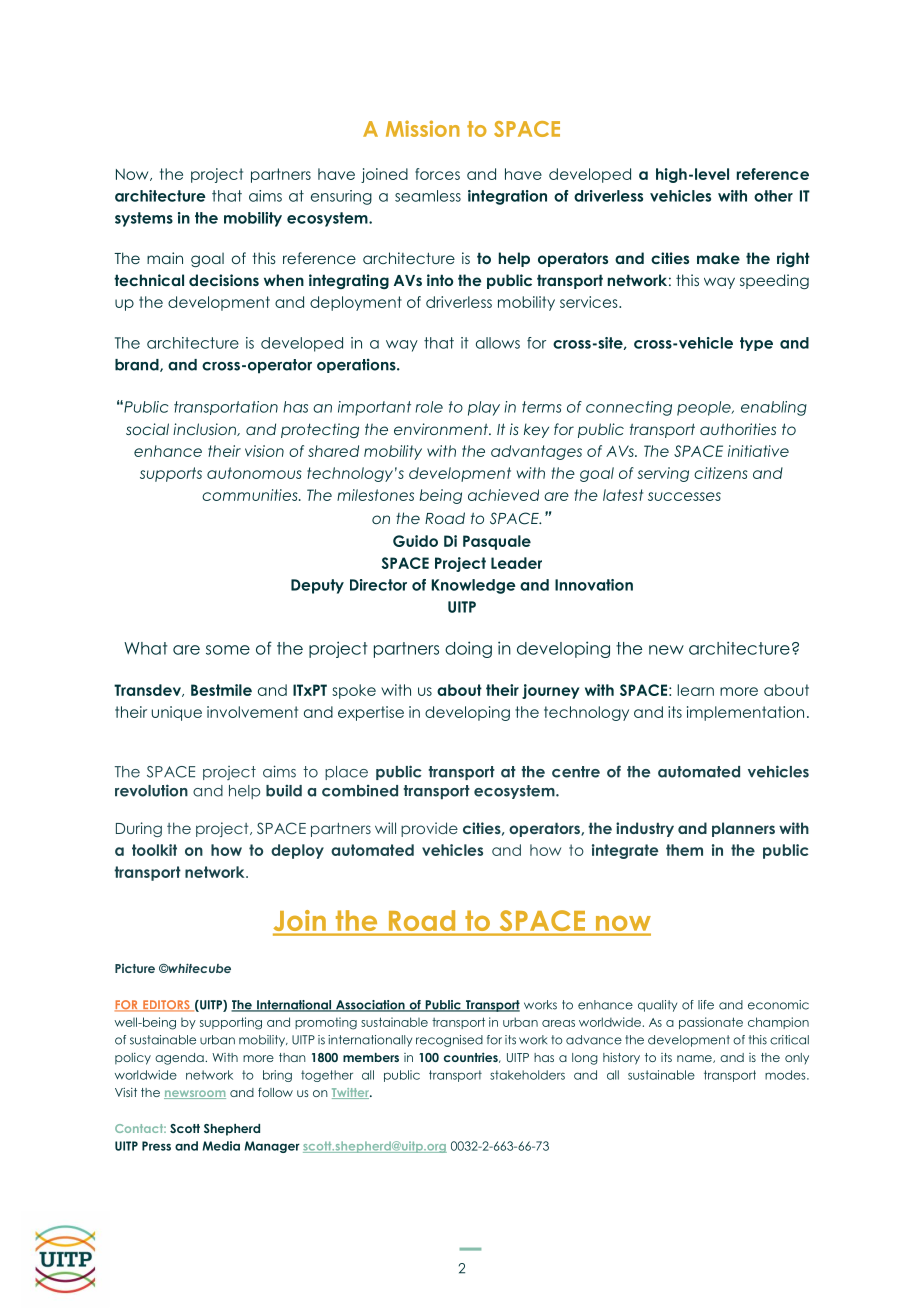 The height and width of the image is (1308, 924). I want to click on systems, so click(144, 219).
